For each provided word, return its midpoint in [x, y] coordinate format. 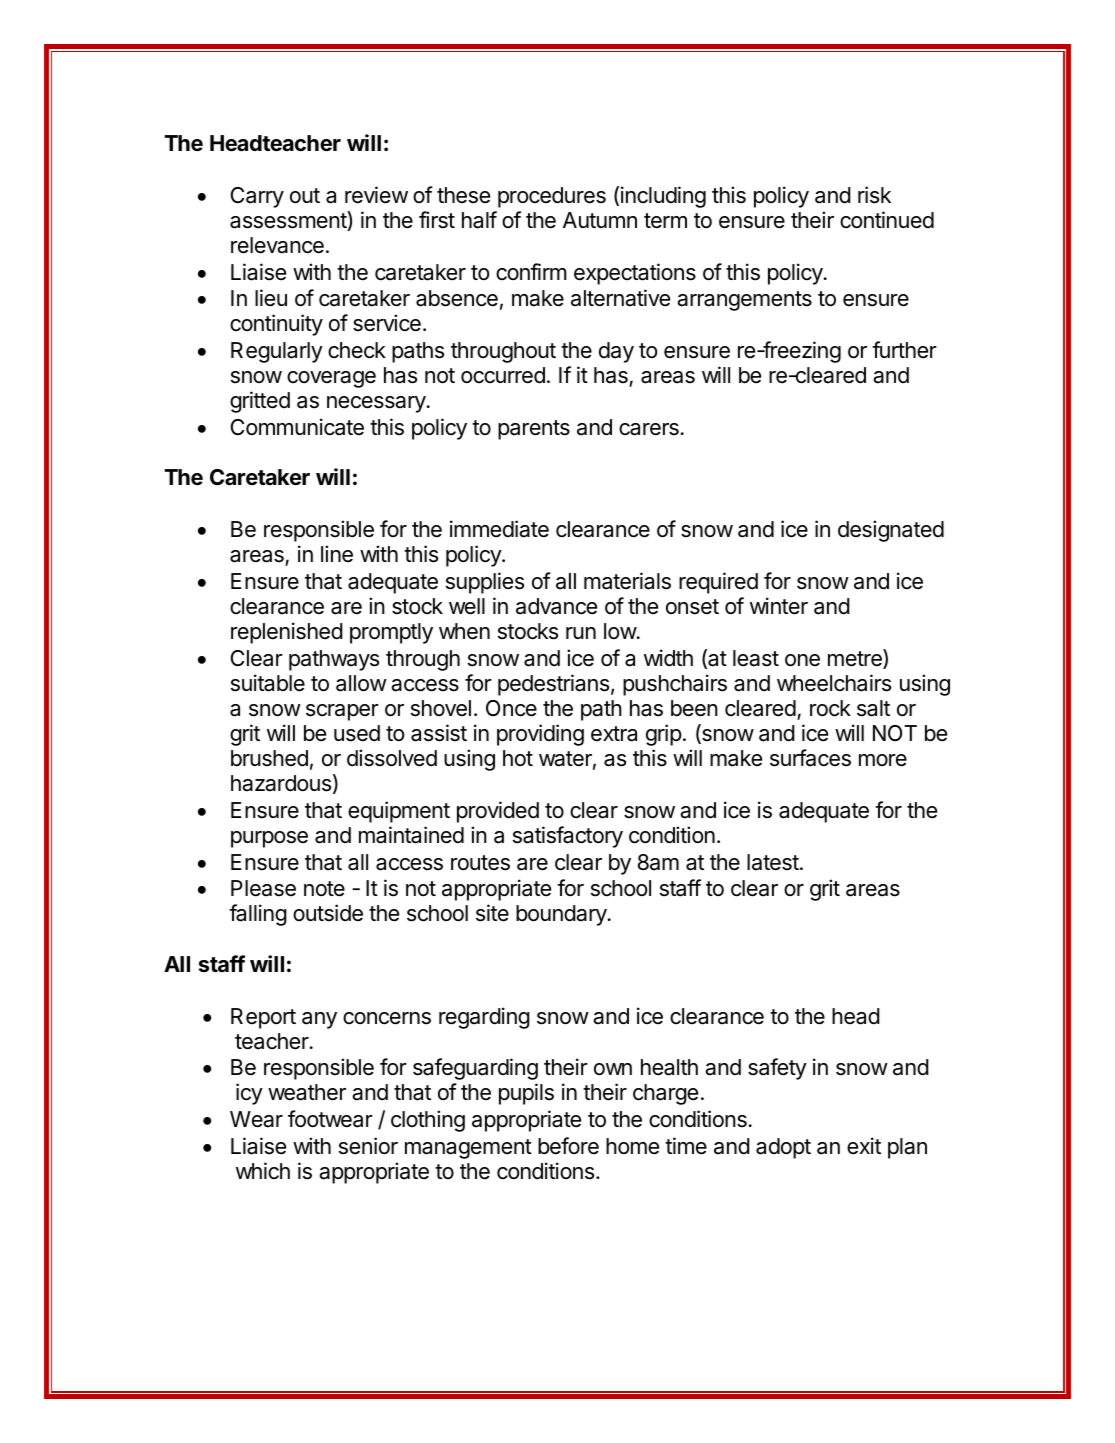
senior [368, 1146]
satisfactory [568, 837]
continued [887, 220]
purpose [269, 839]
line [337, 554]
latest [773, 862]
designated [891, 531]
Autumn [600, 220]
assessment [289, 221]
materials [627, 581]
